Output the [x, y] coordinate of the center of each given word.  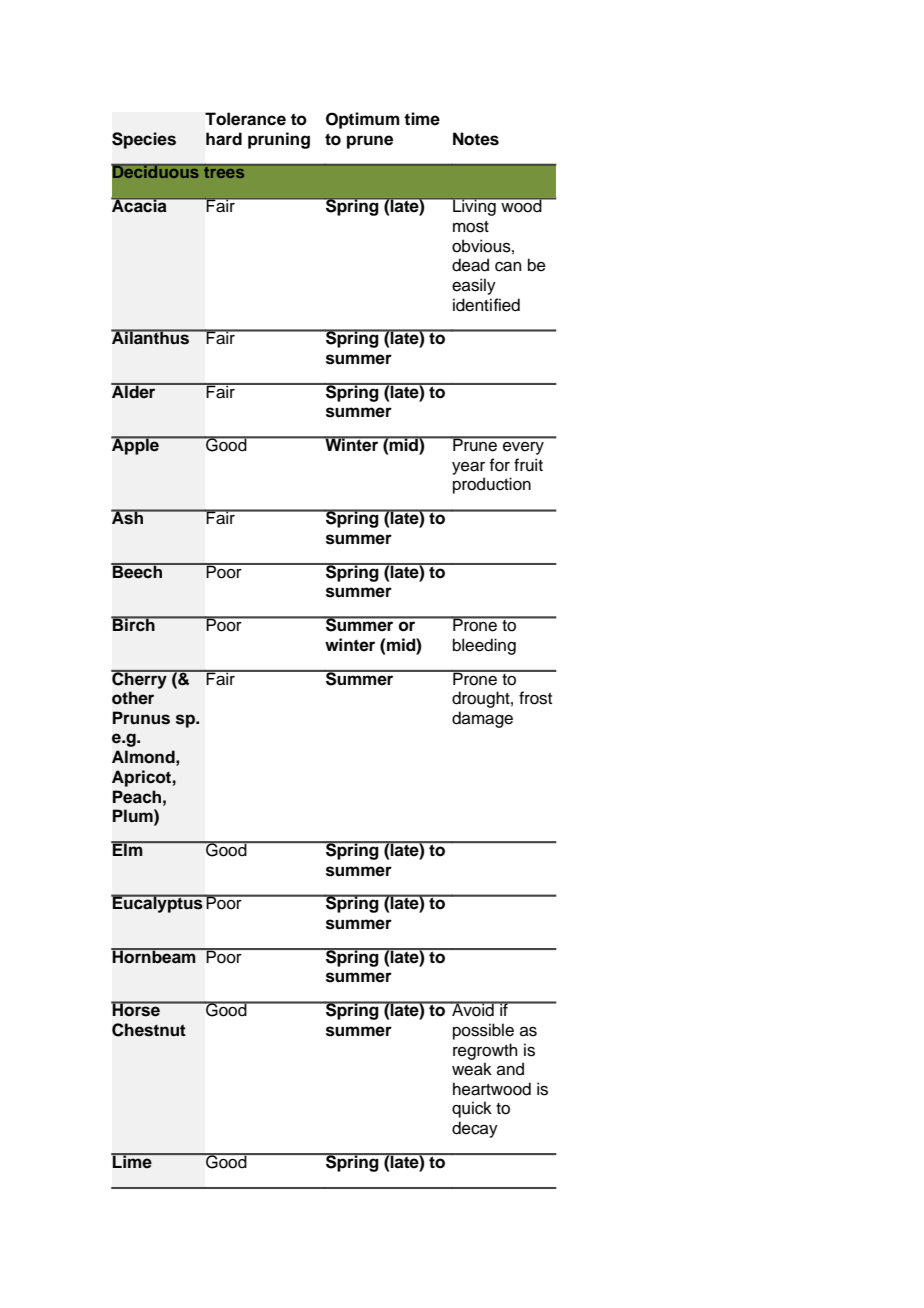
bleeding [484, 646]
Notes [476, 139]
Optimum [363, 120]
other [133, 698]
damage [482, 719]
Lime [132, 1161]
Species [144, 140]
